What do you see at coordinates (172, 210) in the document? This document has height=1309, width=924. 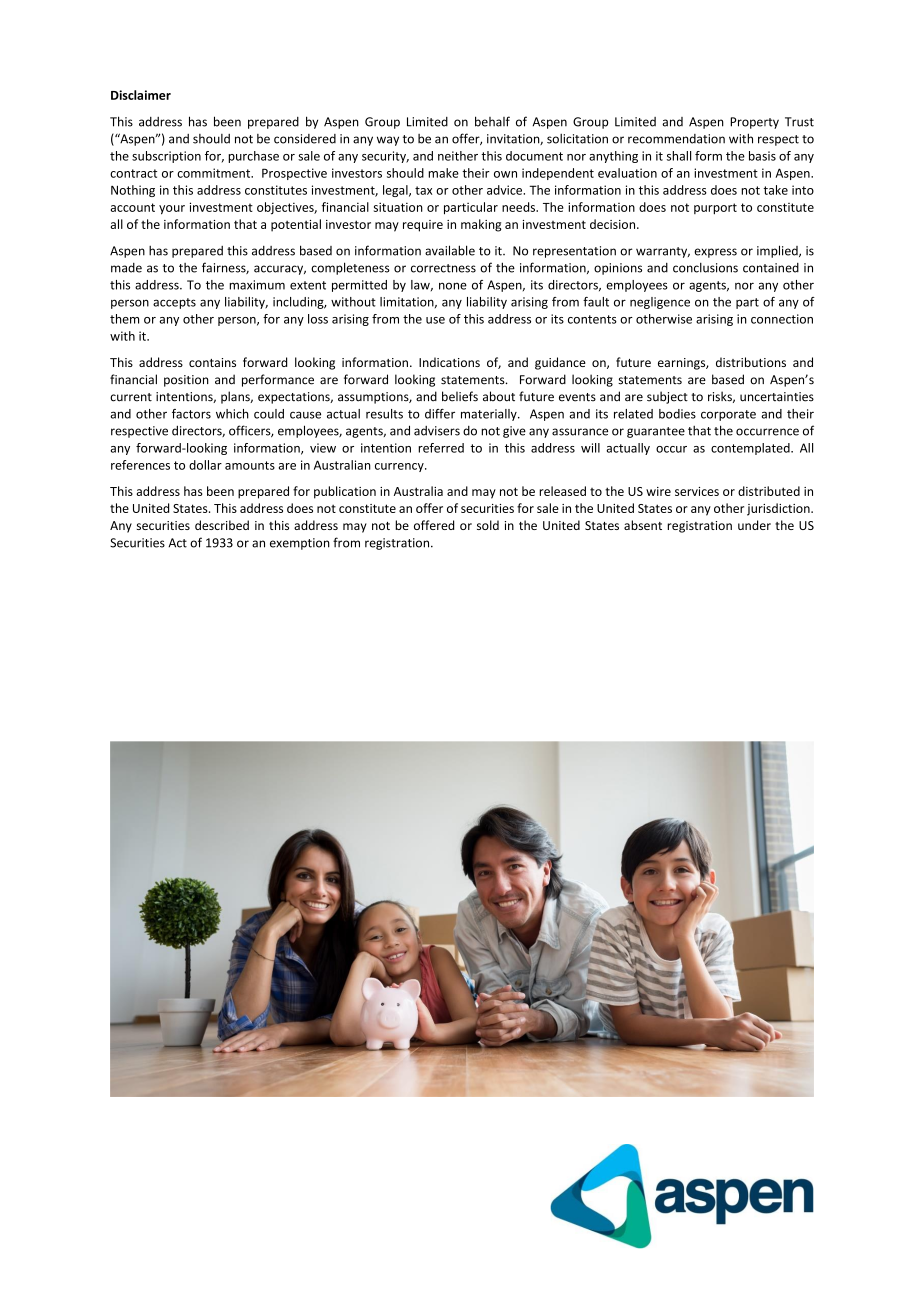 I see `your` at bounding box center [172, 210].
